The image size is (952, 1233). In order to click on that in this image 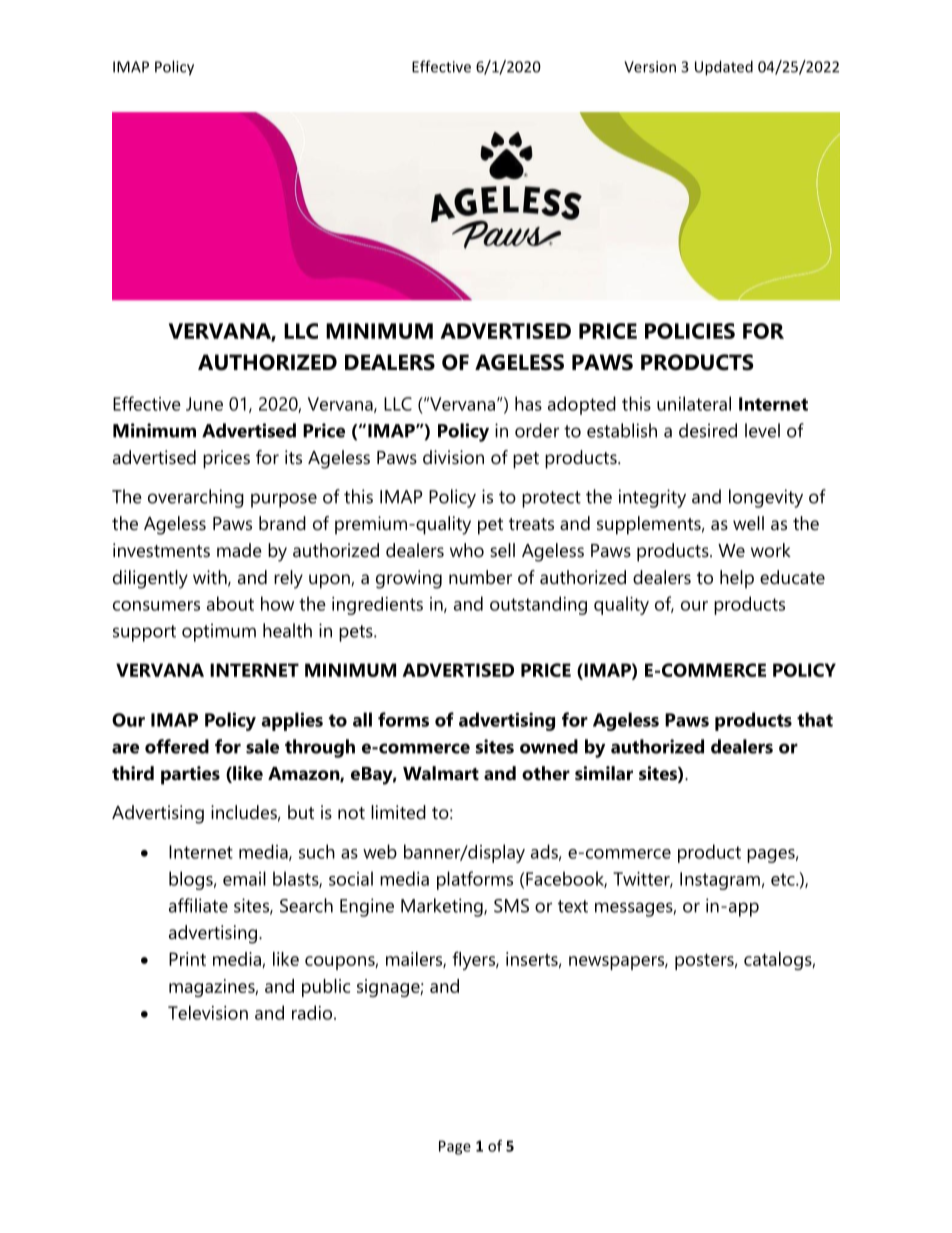, I will do `click(815, 719)`.
